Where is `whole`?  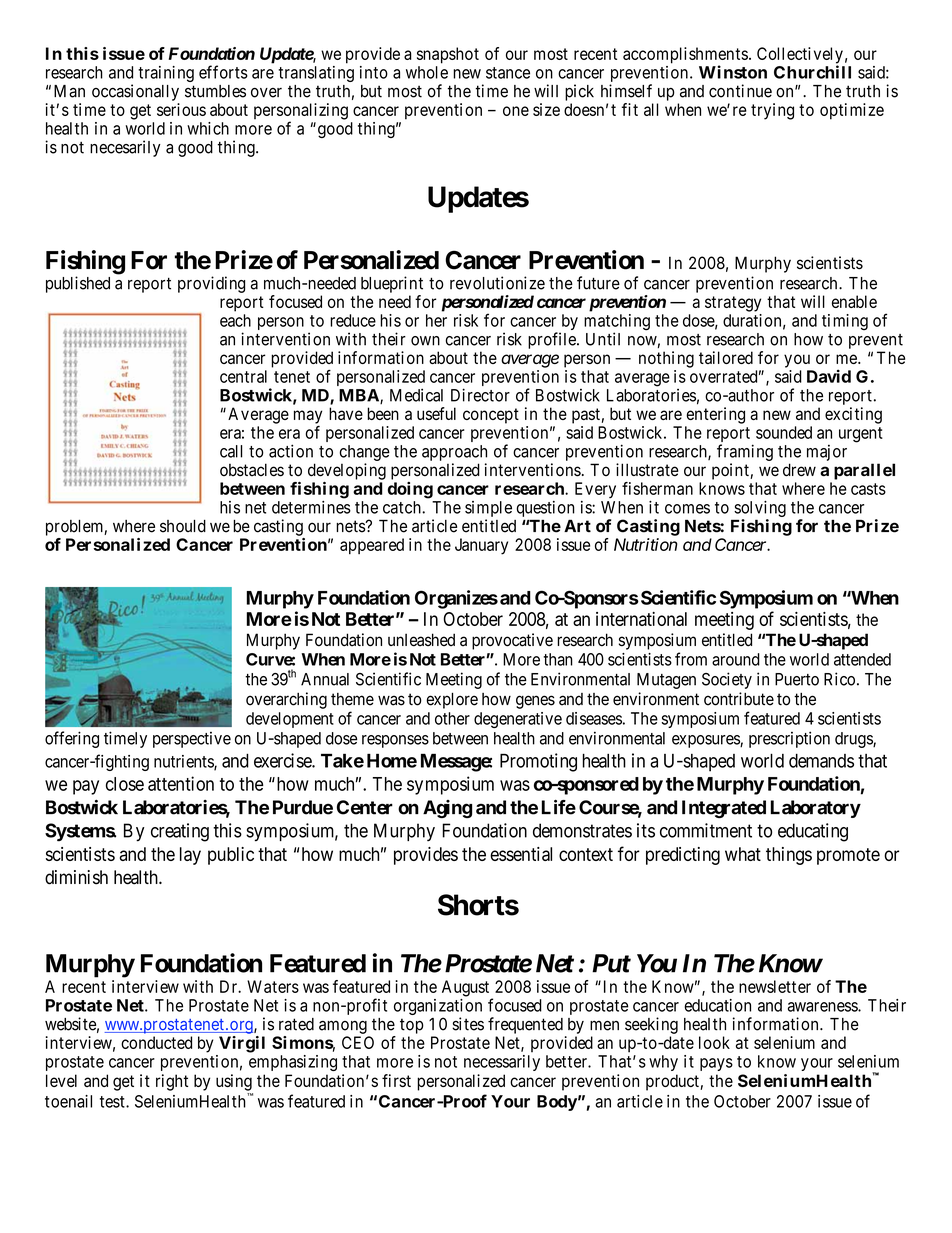
whole is located at coordinates (427, 72).
